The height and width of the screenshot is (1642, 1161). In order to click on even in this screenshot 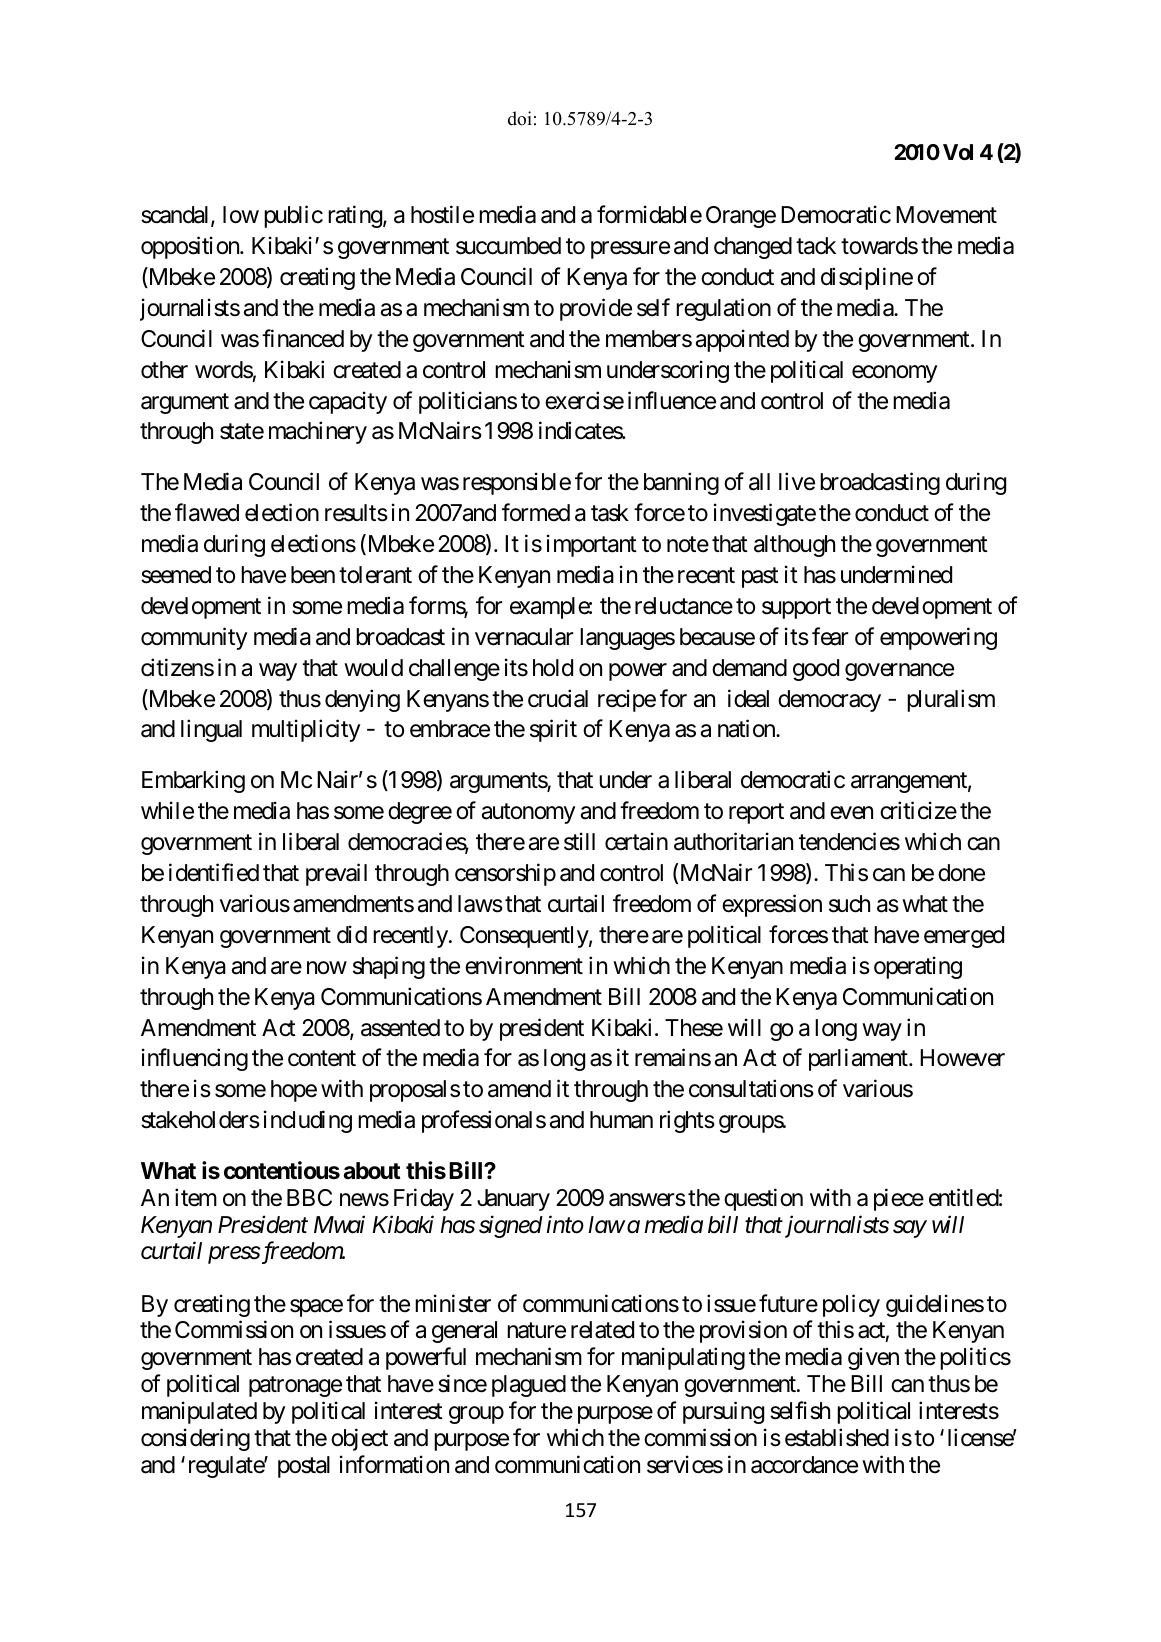, I will do `click(851, 813)`.
